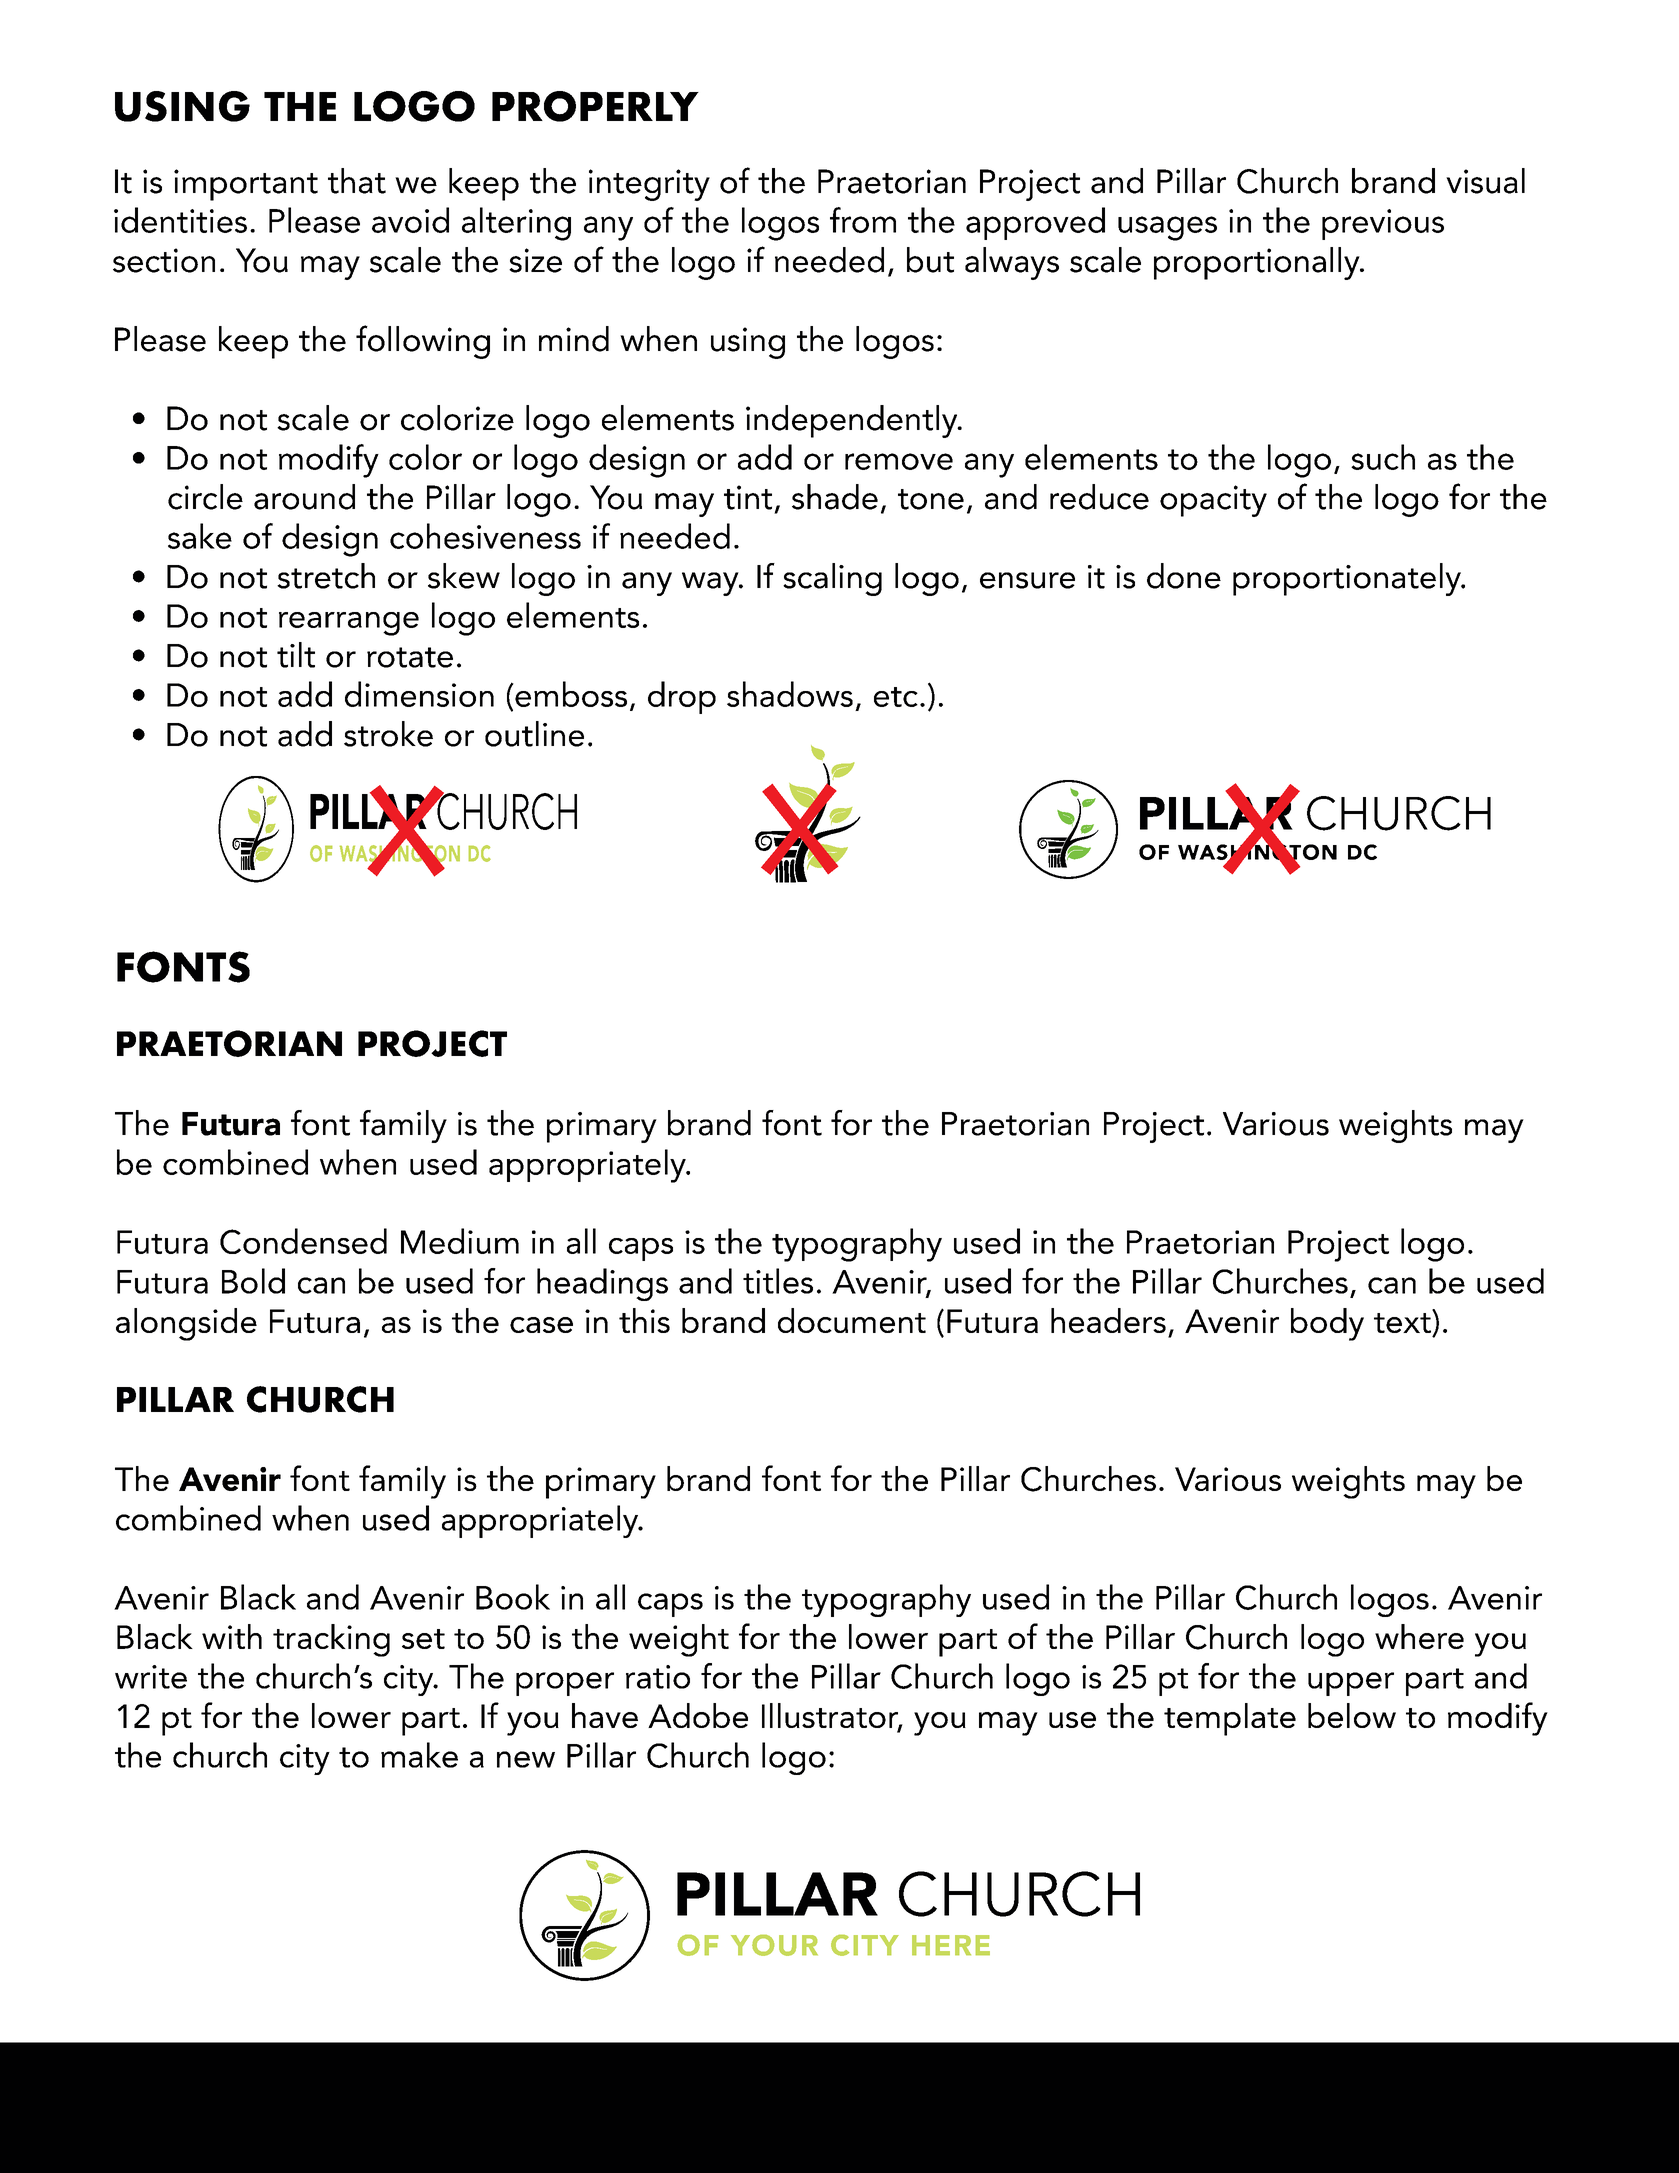  Describe the element at coordinates (253, 1281) in the image. I see `Bold` at that location.
